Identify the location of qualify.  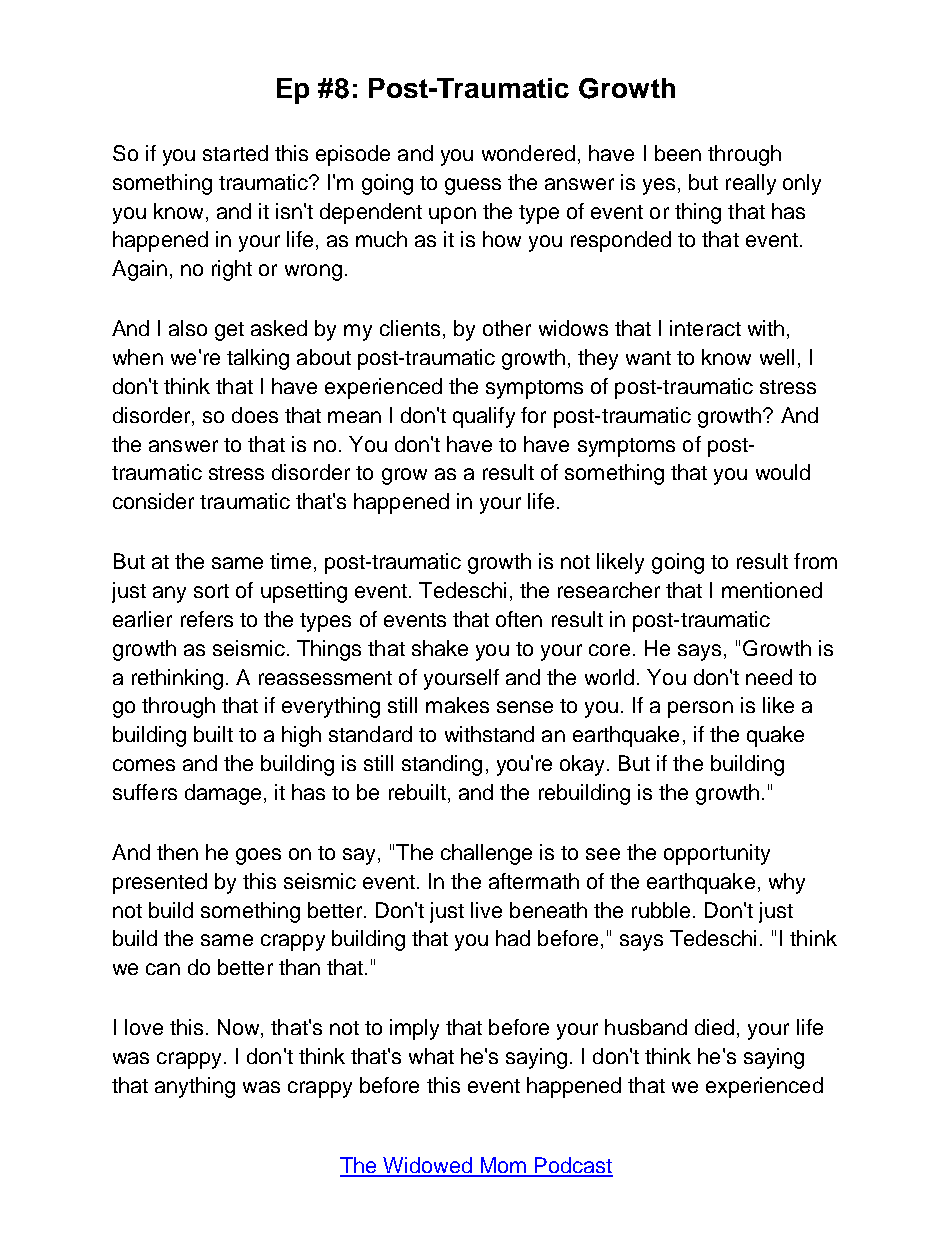
(484, 417).
